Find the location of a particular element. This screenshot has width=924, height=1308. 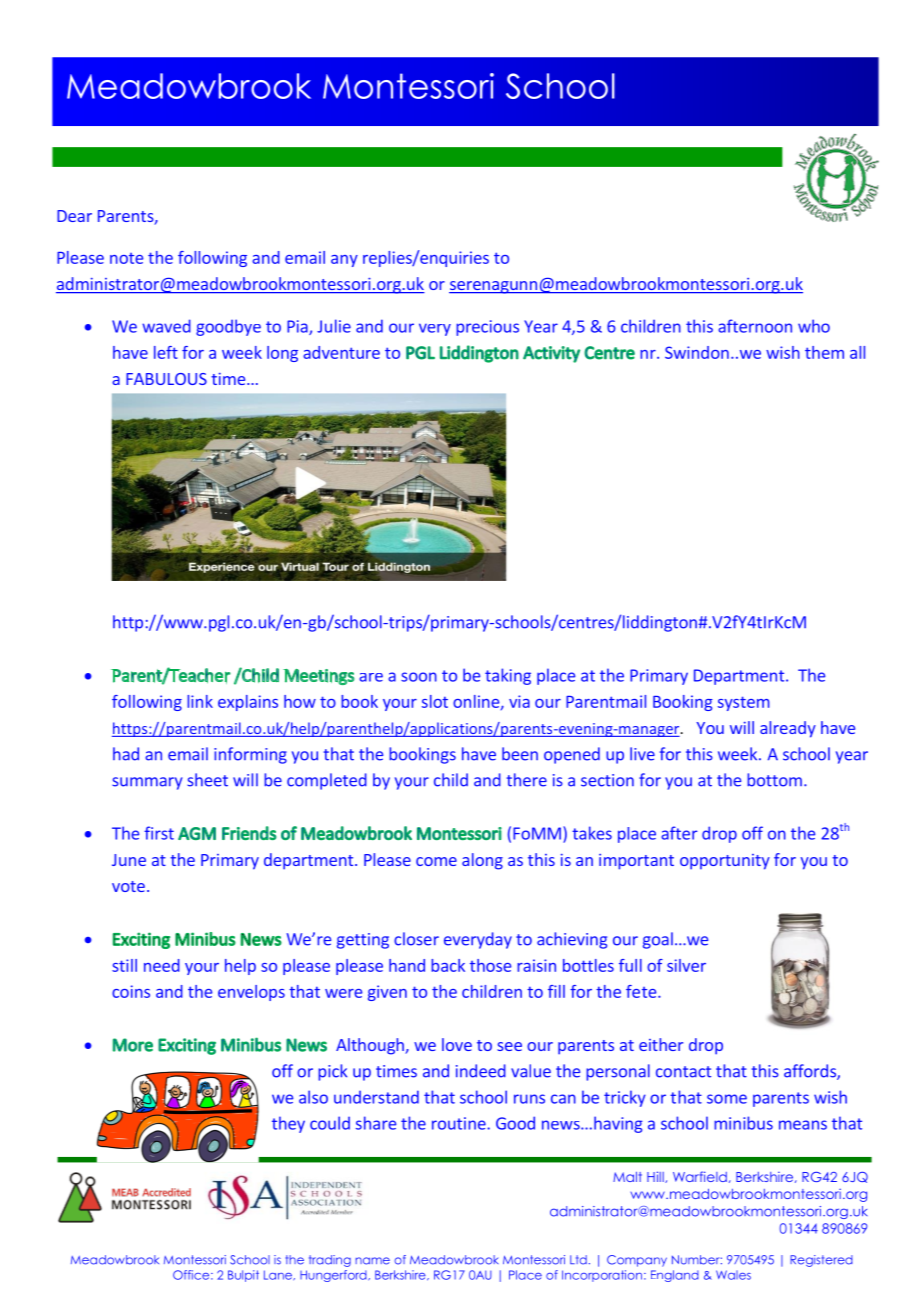

them is located at coordinates (824, 352).
